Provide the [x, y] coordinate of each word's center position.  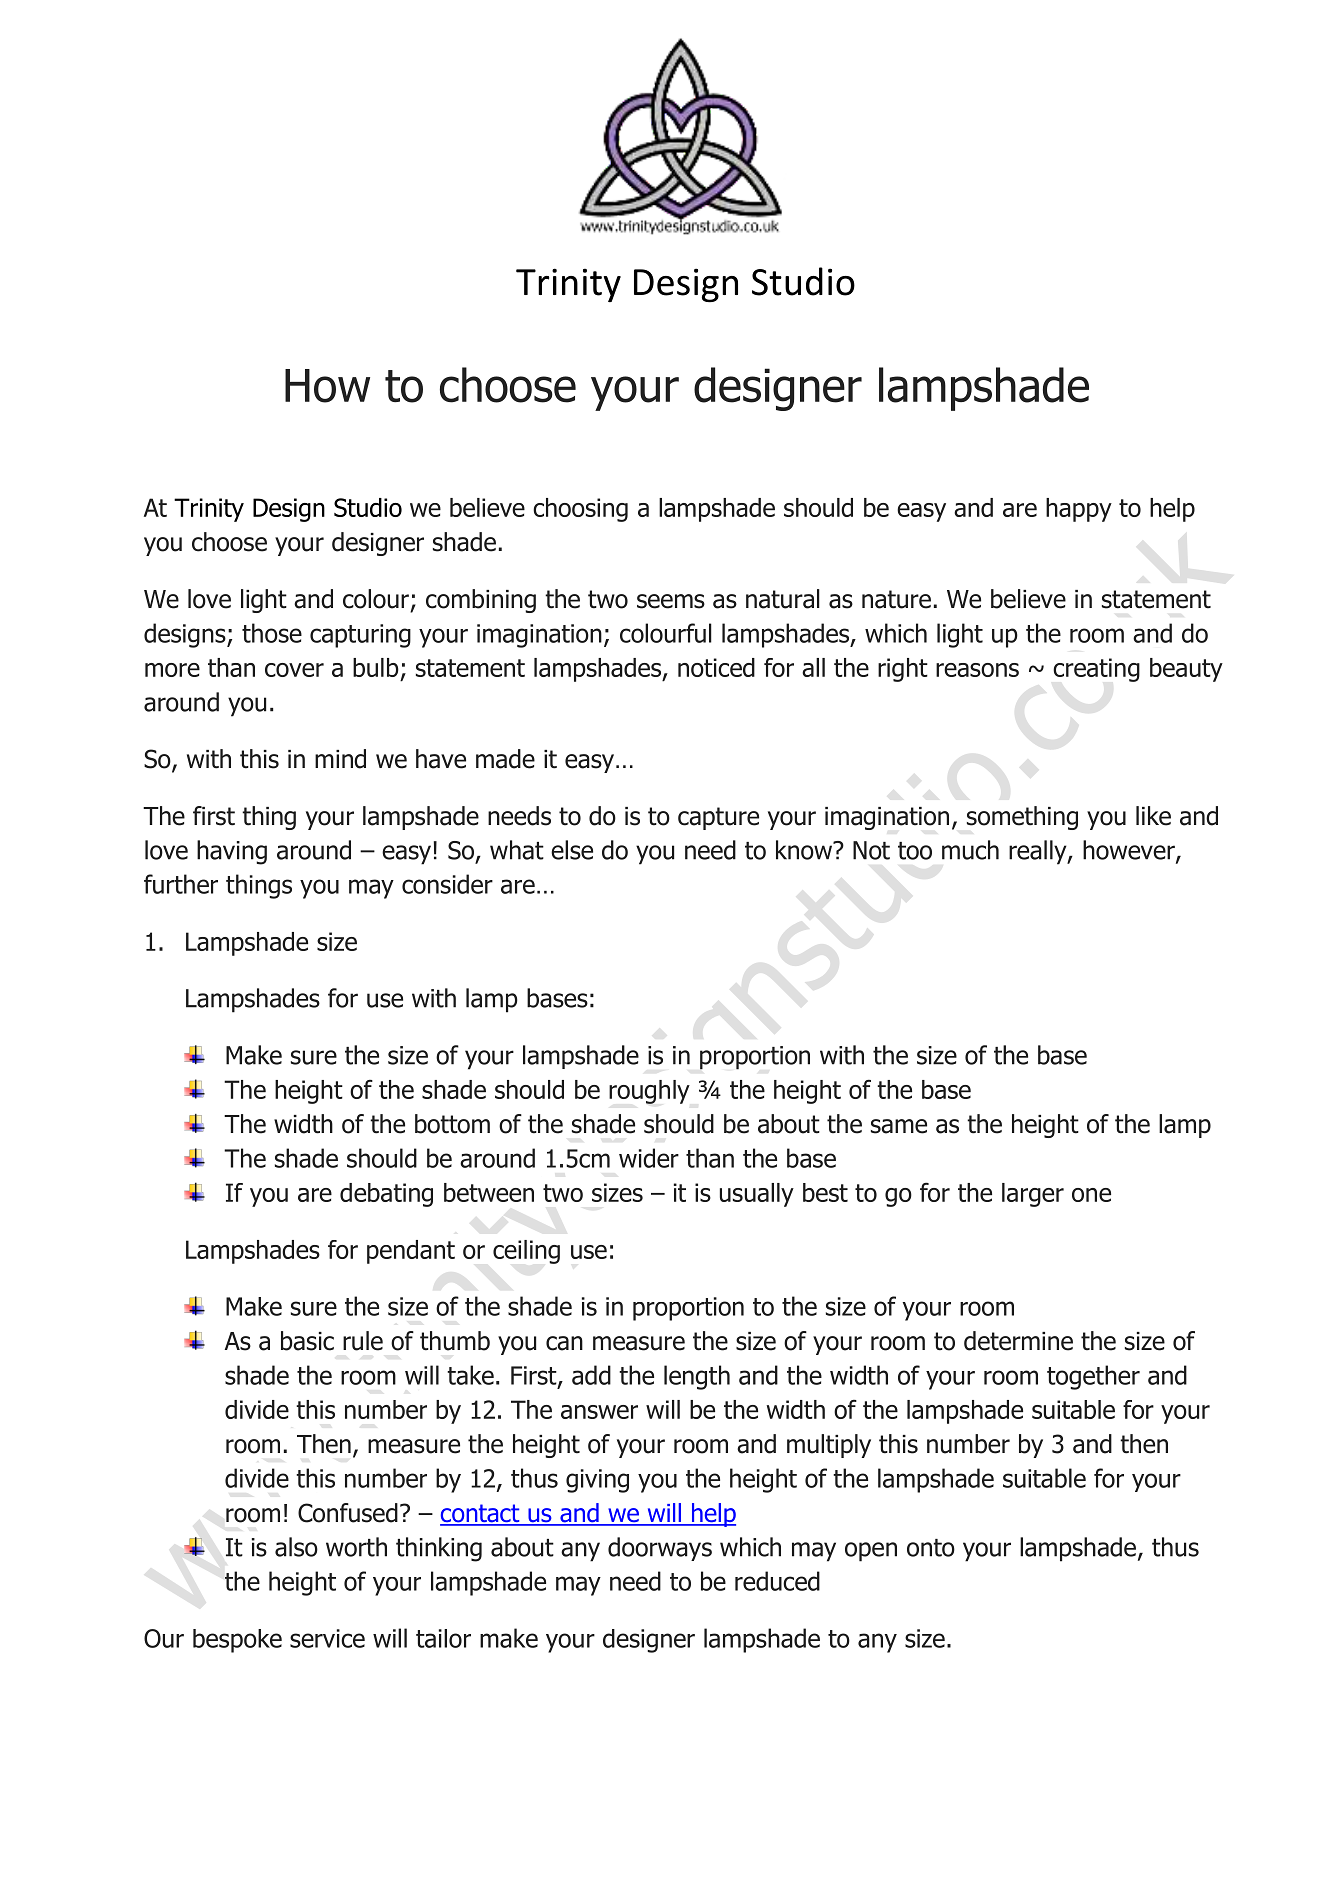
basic [307, 1341]
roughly [649, 1092]
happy [1079, 510]
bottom [452, 1124]
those [272, 633]
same [899, 1126]
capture [718, 818]
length [697, 1377]
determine [1018, 1341]
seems [671, 601]
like [1153, 816]
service [327, 1638]
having [232, 852]
